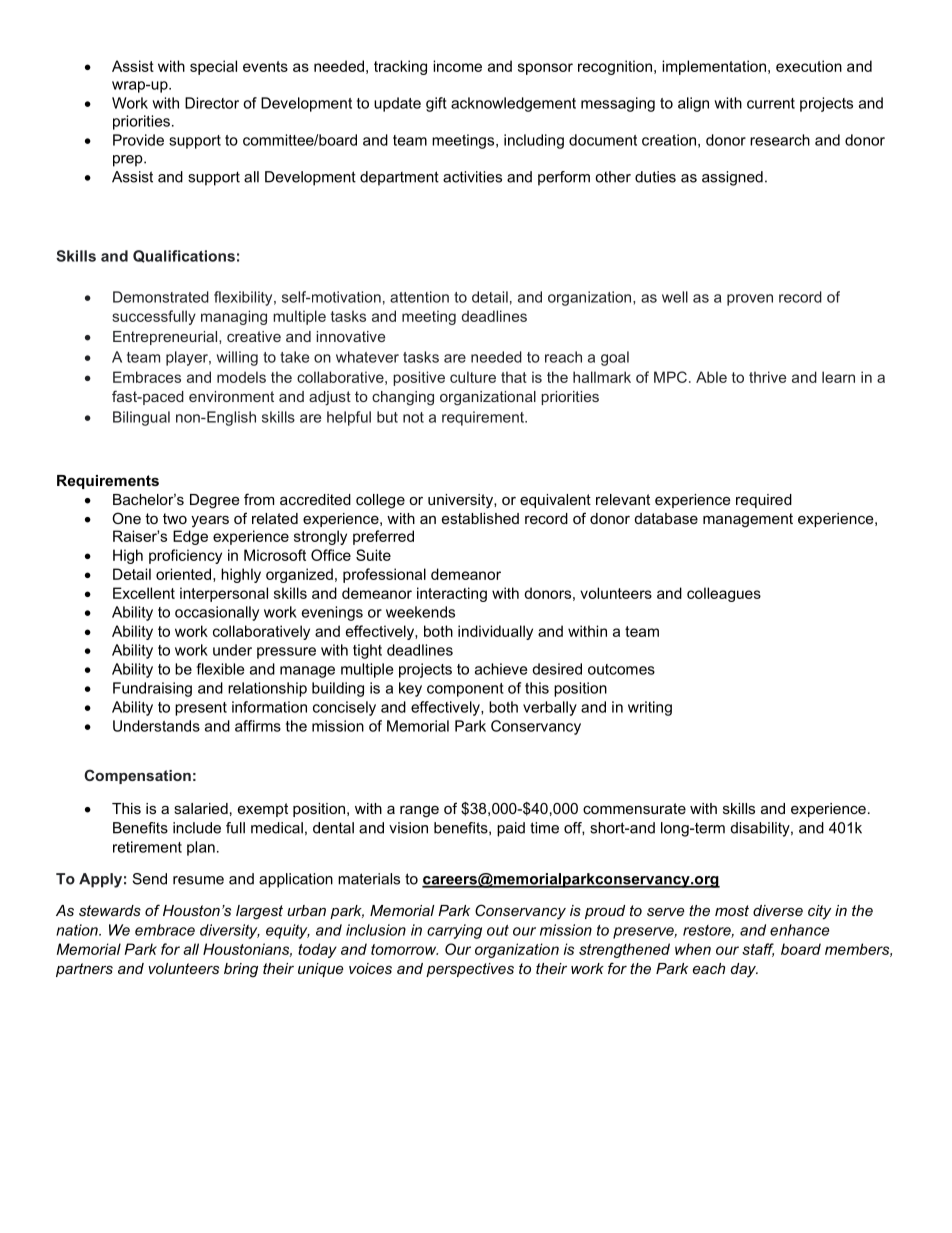 The height and width of the screenshot is (1233, 952). Describe the element at coordinates (212, 103) in the screenshot. I see `Director` at that location.
